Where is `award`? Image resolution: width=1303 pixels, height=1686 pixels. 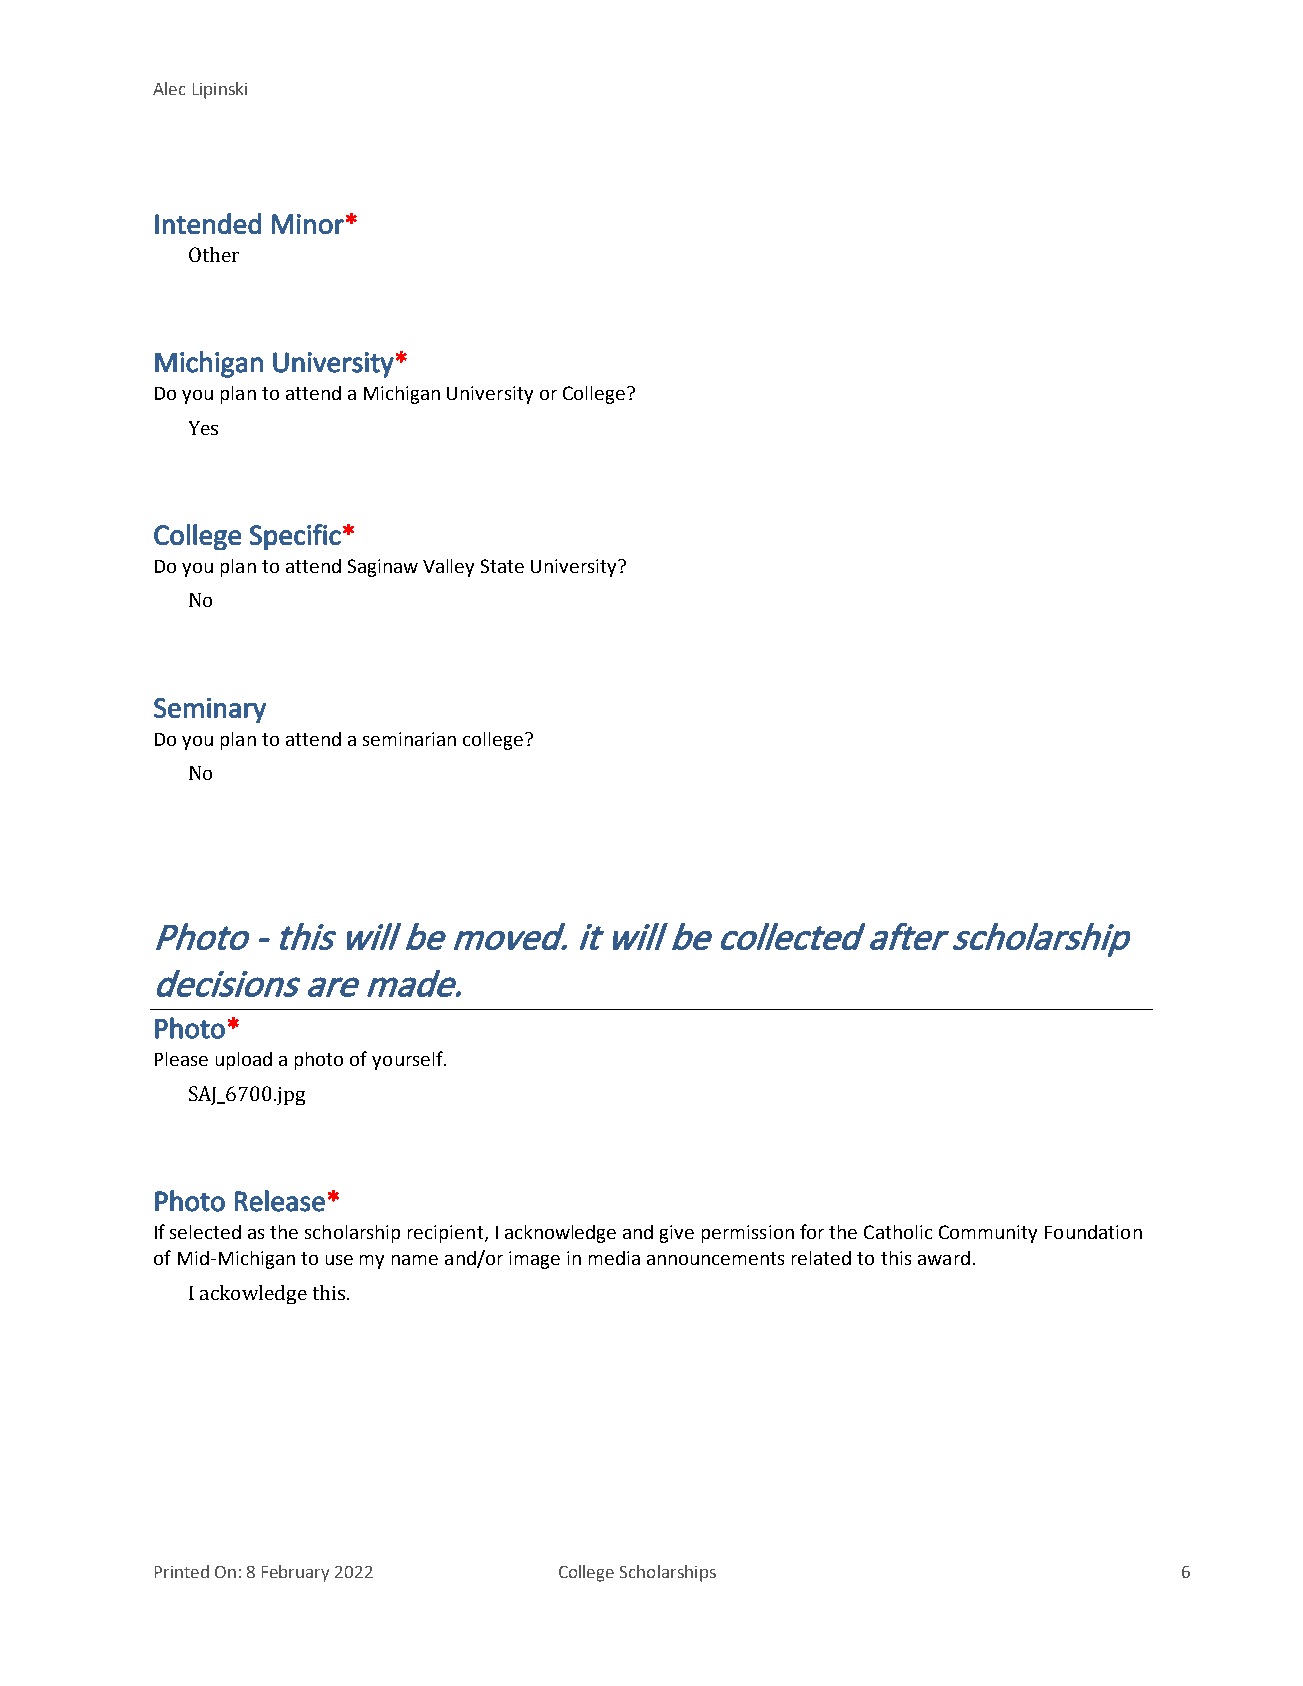
award is located at coordinates (944, 1258).
